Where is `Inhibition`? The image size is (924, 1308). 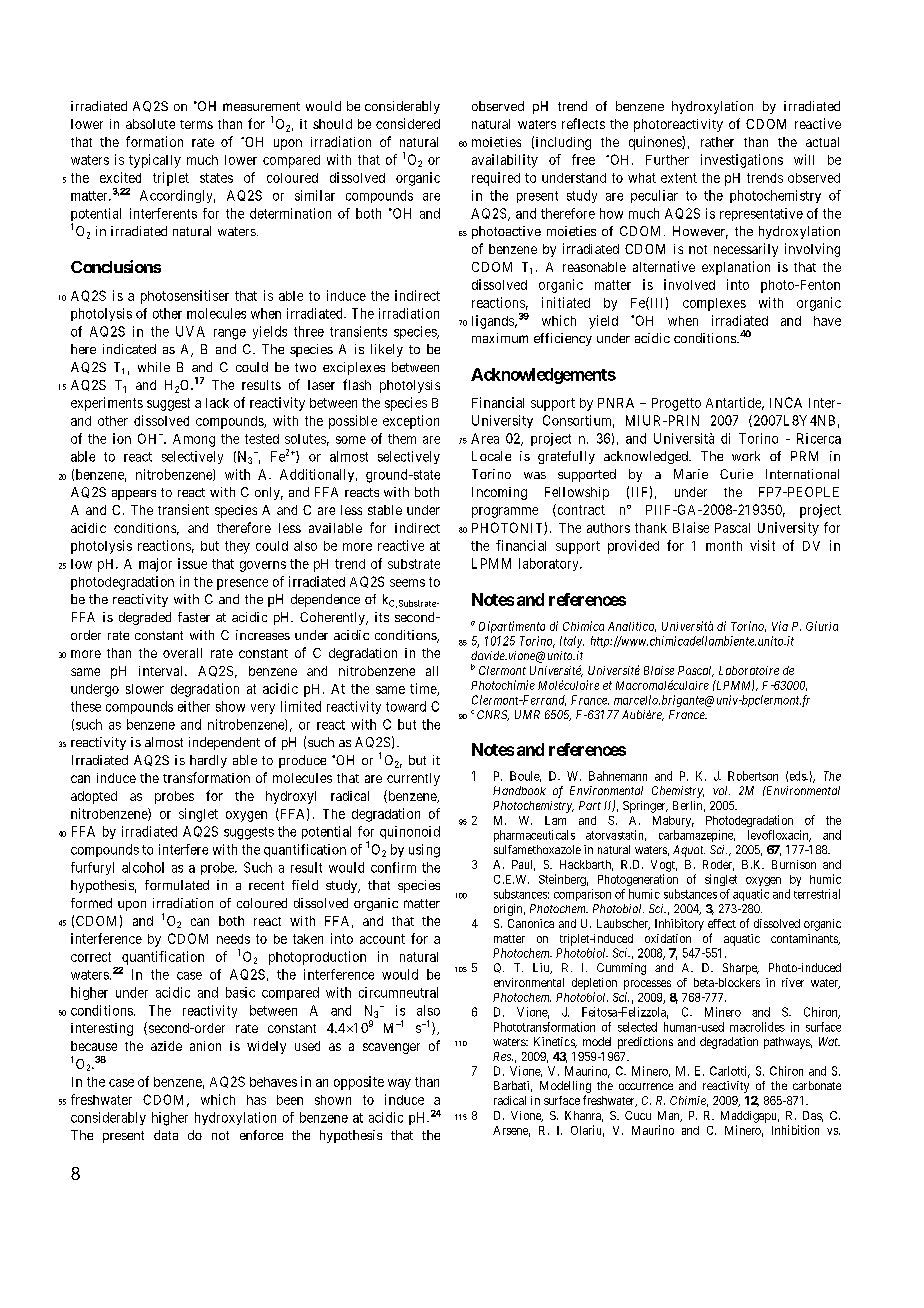 Inhibition is located at coordinates (795, 1130).
